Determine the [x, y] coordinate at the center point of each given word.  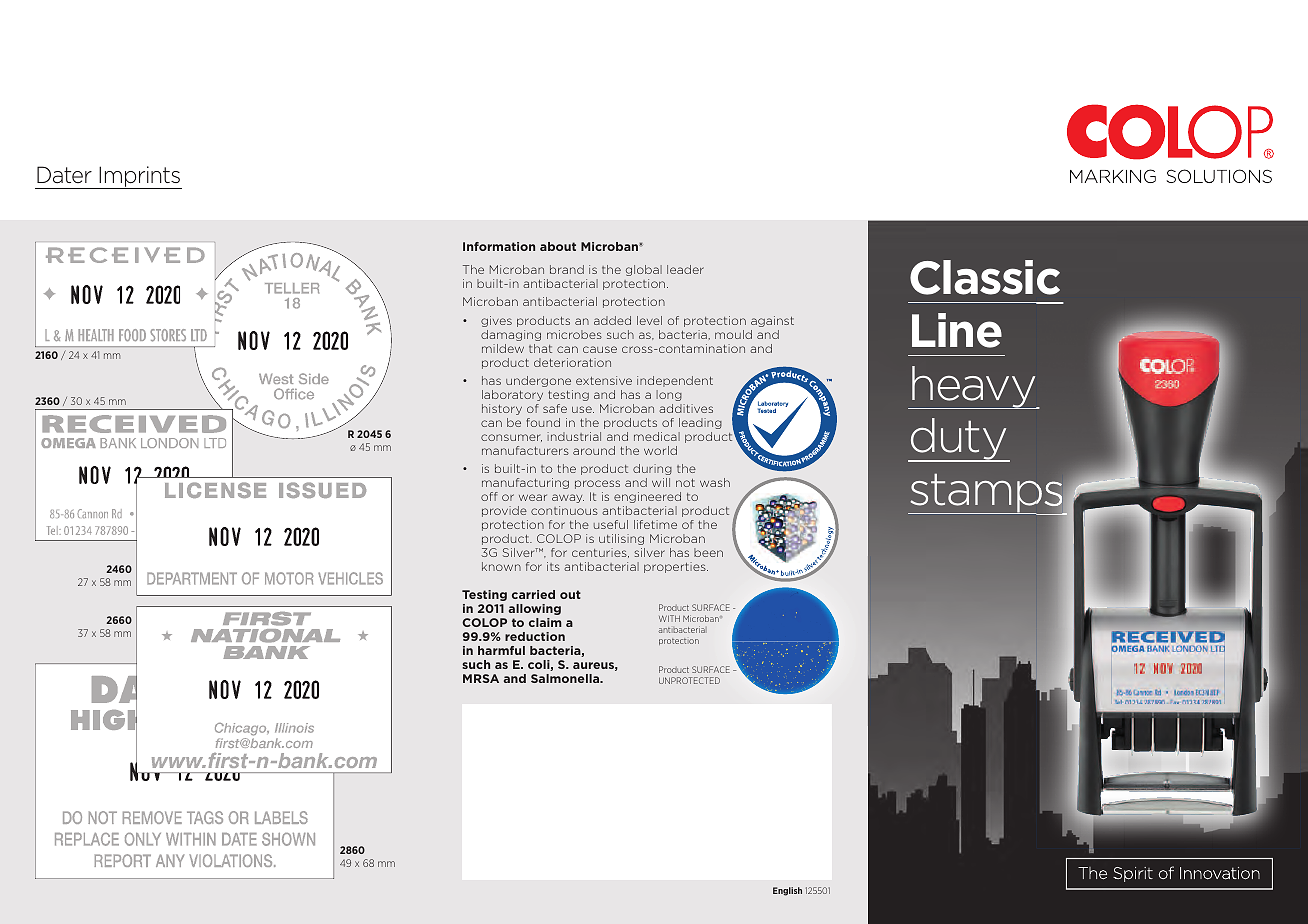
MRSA [481, 678]
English [787, 891]
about [558, 246]
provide [504, 511]
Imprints [139, 177]
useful [611, 524]
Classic [985, 277]
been [708, 552]
